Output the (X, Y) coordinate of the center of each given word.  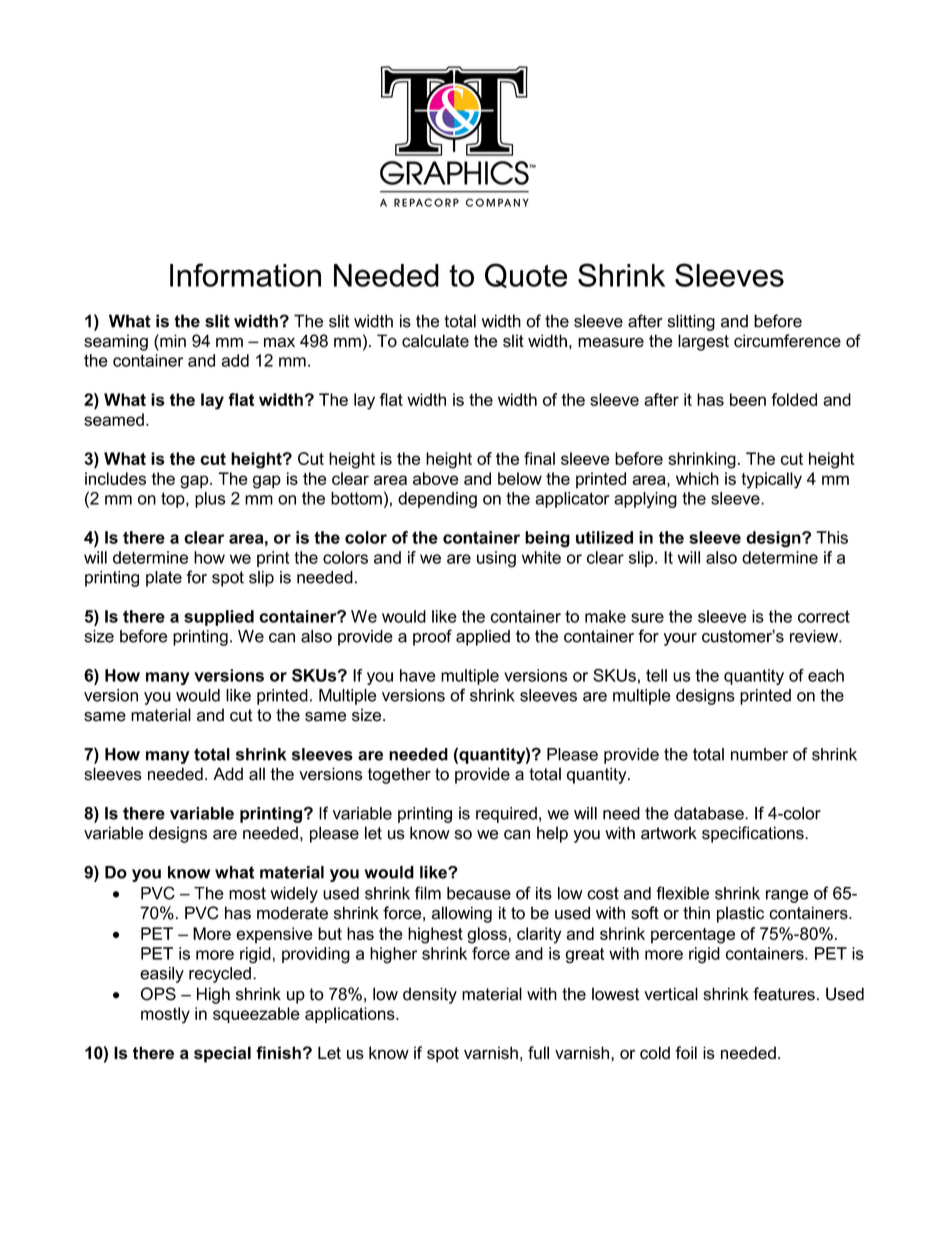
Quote (526, 275)
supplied (219, 618)
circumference (787, 341)
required (506, 815)
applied (483, 638)
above (436, 478)
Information (245, 275)
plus (210, 500)
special (222, 1054)
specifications (754, 834)
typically (771, 480)
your (680, 639)
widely (294, 895)
